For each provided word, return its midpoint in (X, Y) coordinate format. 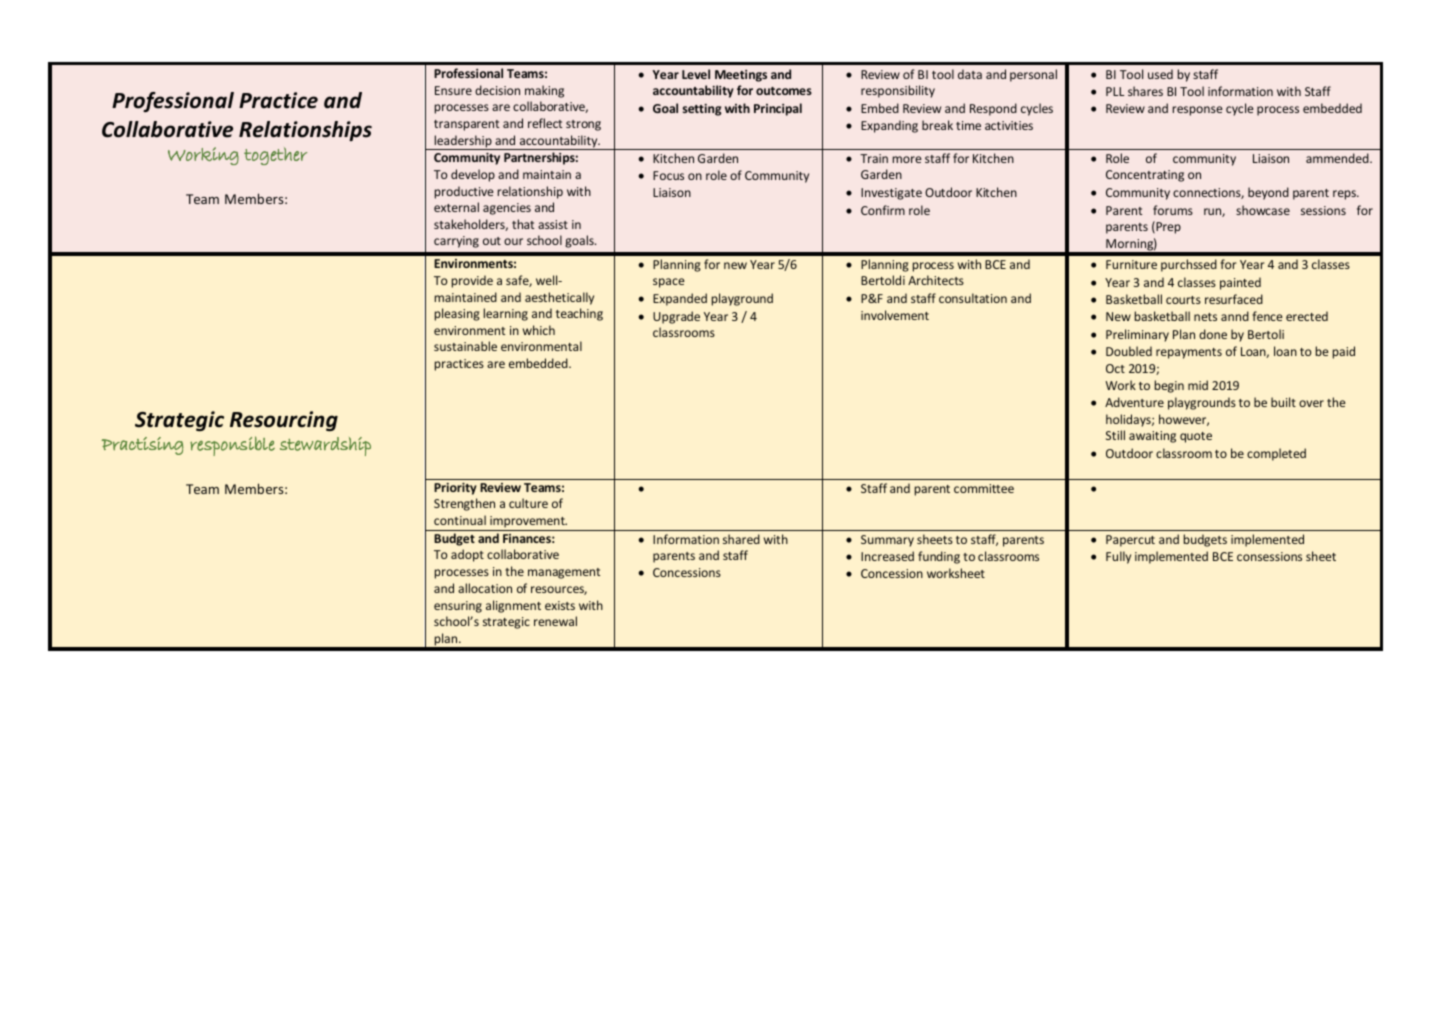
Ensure (453, 90)
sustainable (465, 346)
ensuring (458, 607)
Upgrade (676, 317)
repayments (1189, 353)
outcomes (784, 91)
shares (1145, 91)
